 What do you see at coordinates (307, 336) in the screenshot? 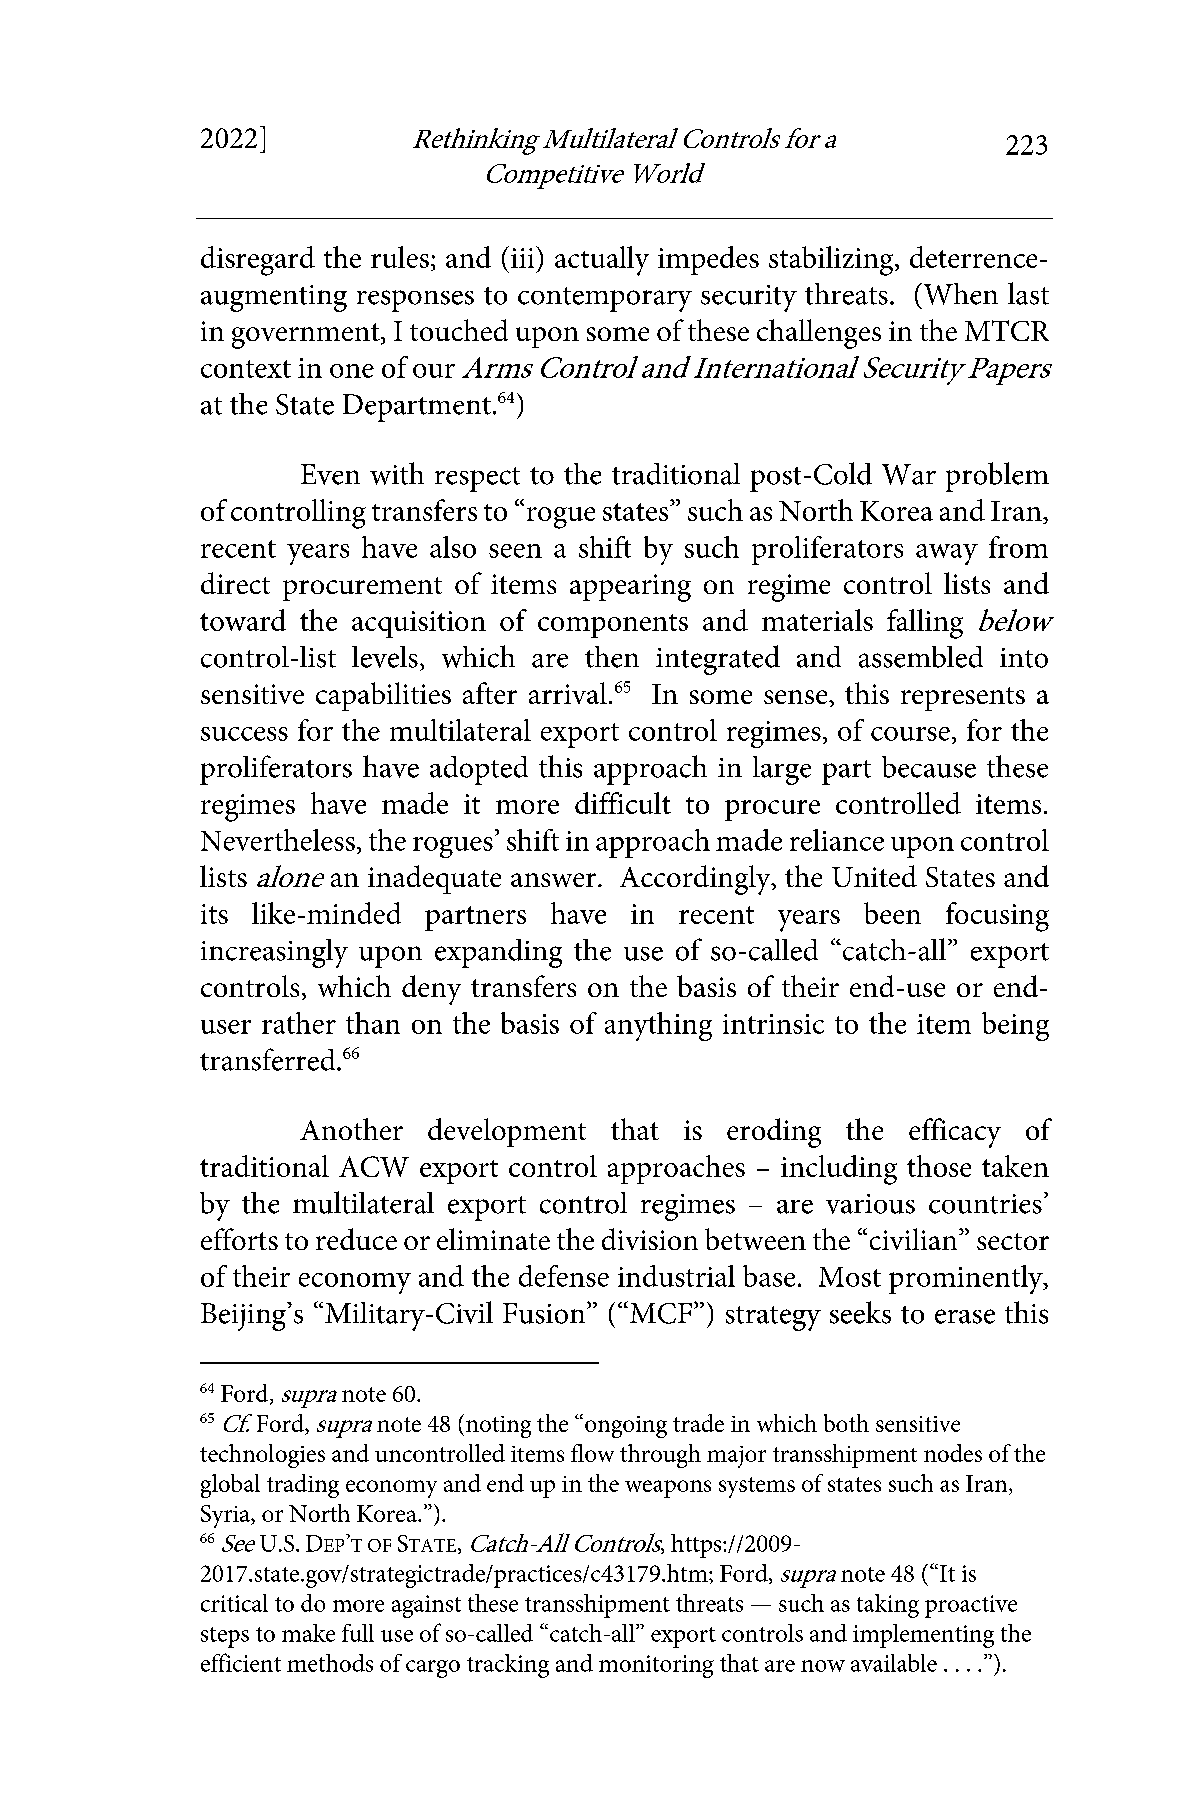
I see `government` at bounding box center [307, 336].
